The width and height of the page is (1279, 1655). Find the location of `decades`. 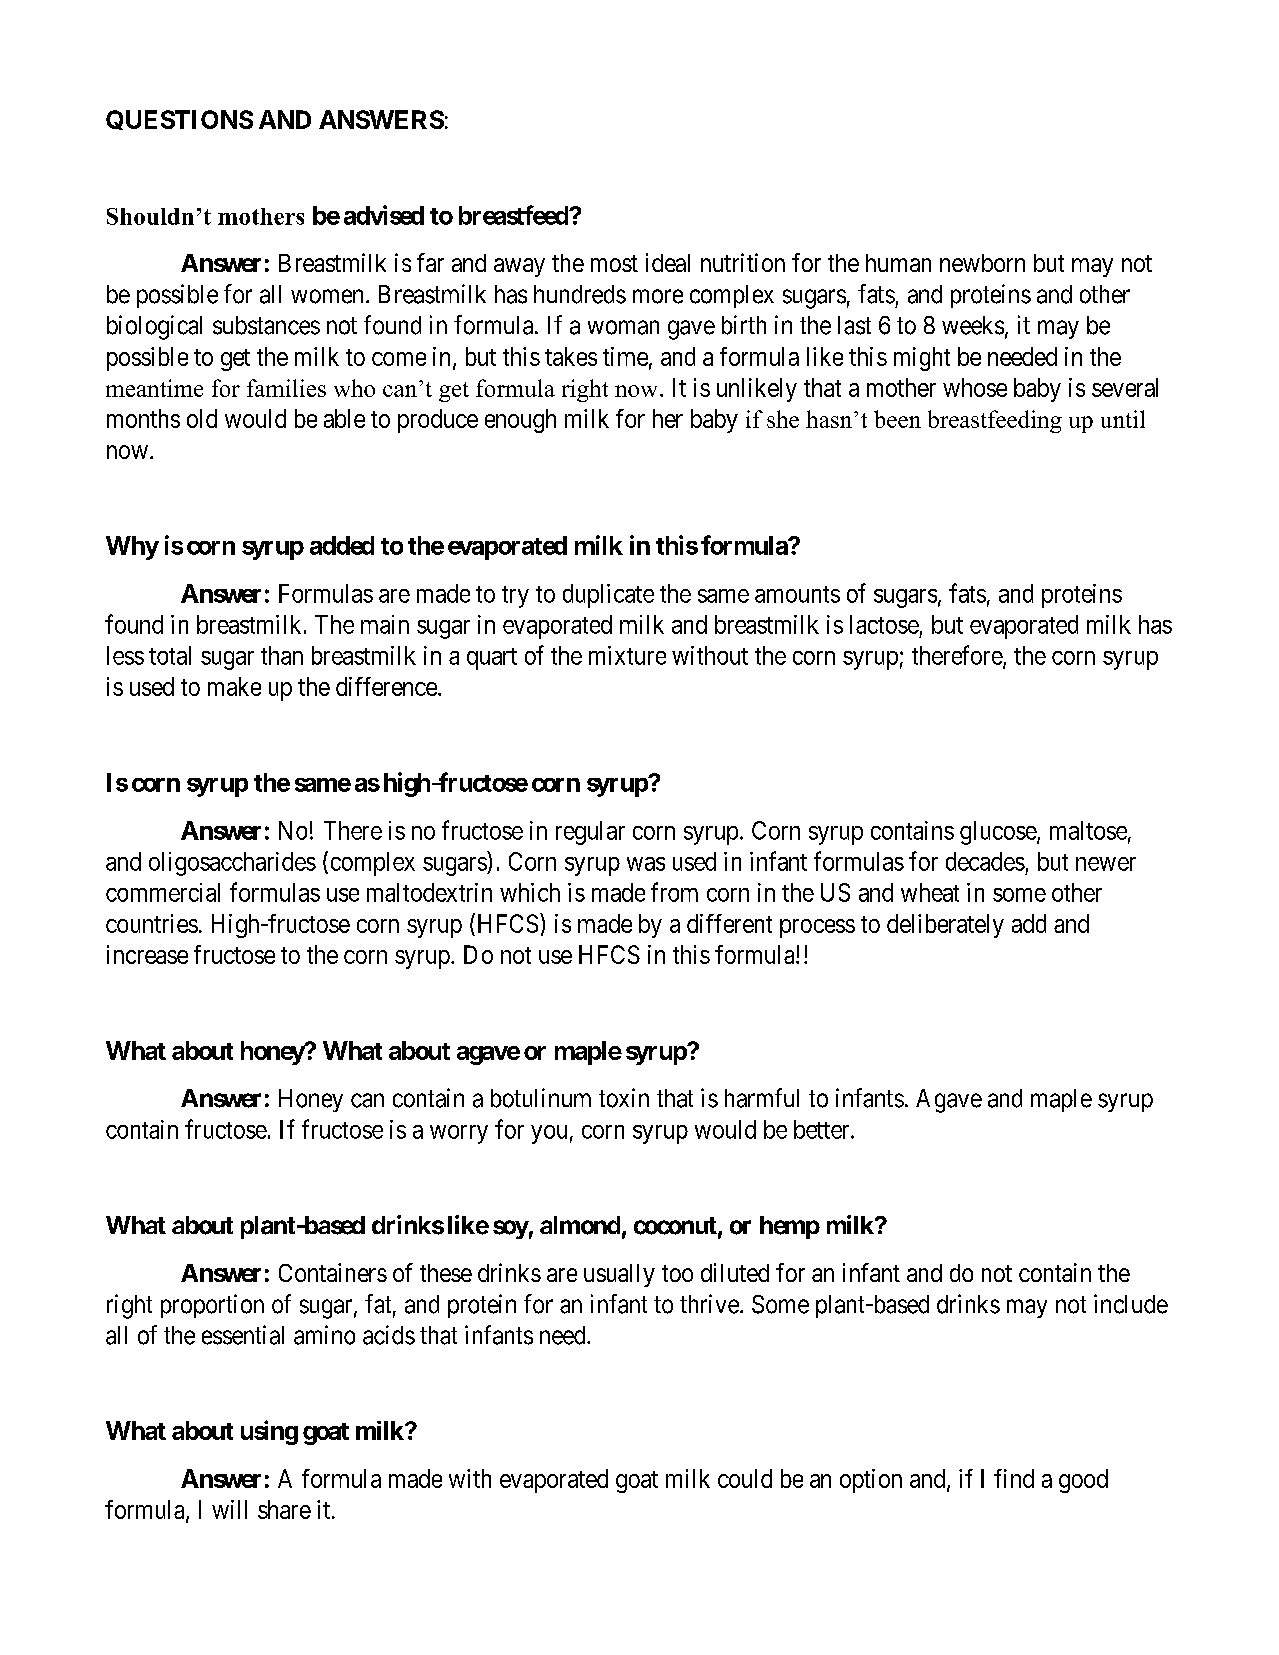

decades is located at coordinates (985, 861).
